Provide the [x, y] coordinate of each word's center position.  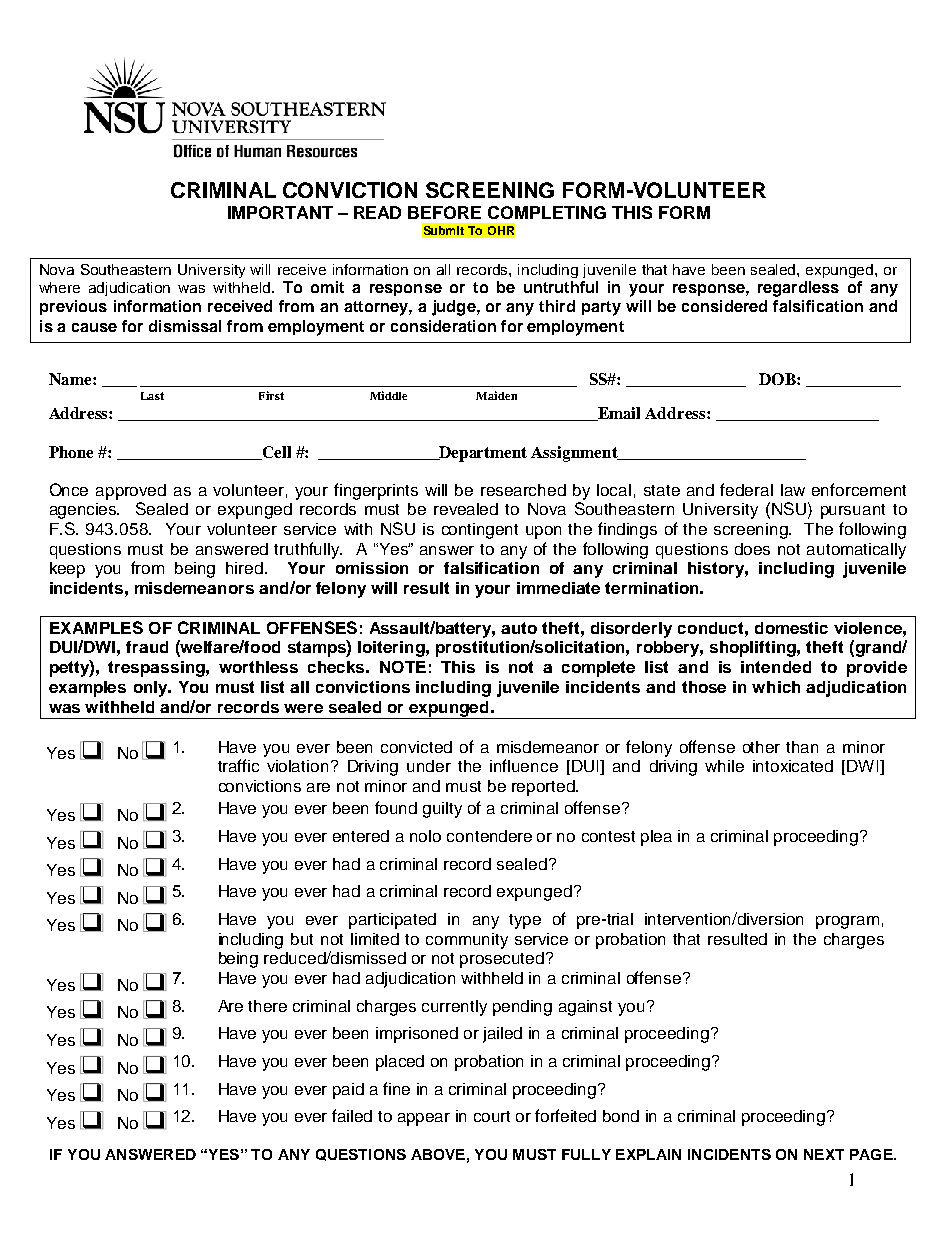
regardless [798, 289]
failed [352, 1115]
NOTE [403, 667]
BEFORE [444, 212]
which [776, 687]
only [152, 689]
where [59, 287]
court [492, 1116]
